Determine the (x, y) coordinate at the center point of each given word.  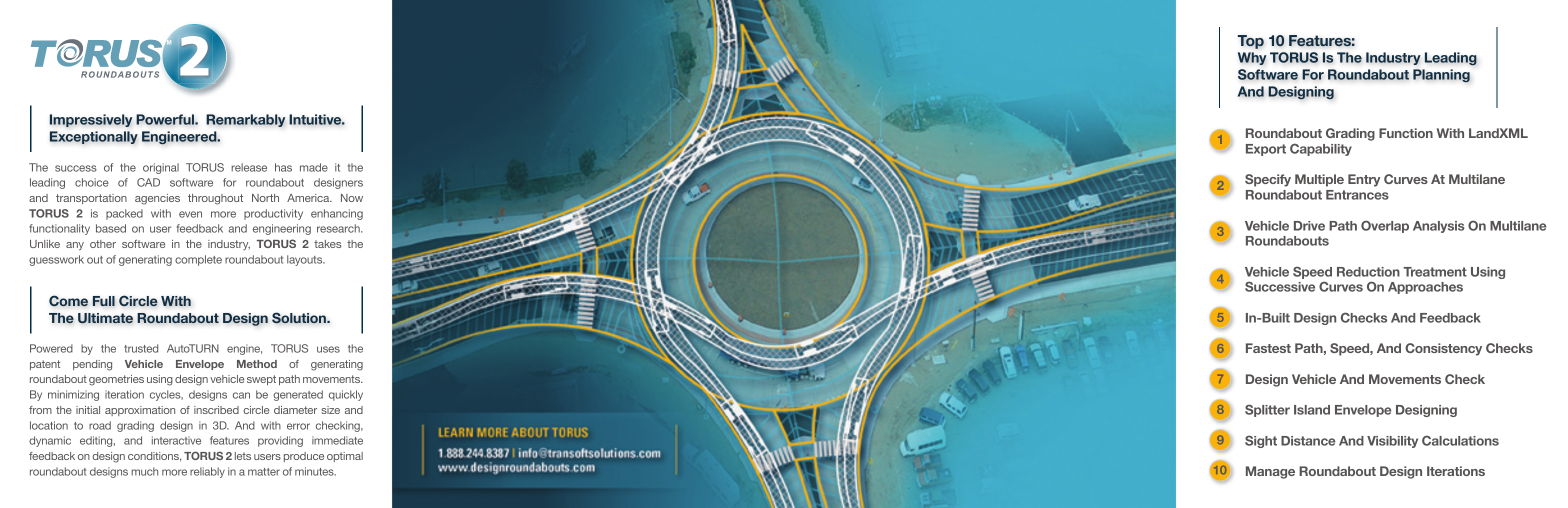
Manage (1270, 472)
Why (1252, 58)
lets (243, 456)
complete (198, 260)
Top (1251, 42)
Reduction (1368, 272)
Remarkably (245, 120)
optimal (345, 457)
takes (327, 244)
